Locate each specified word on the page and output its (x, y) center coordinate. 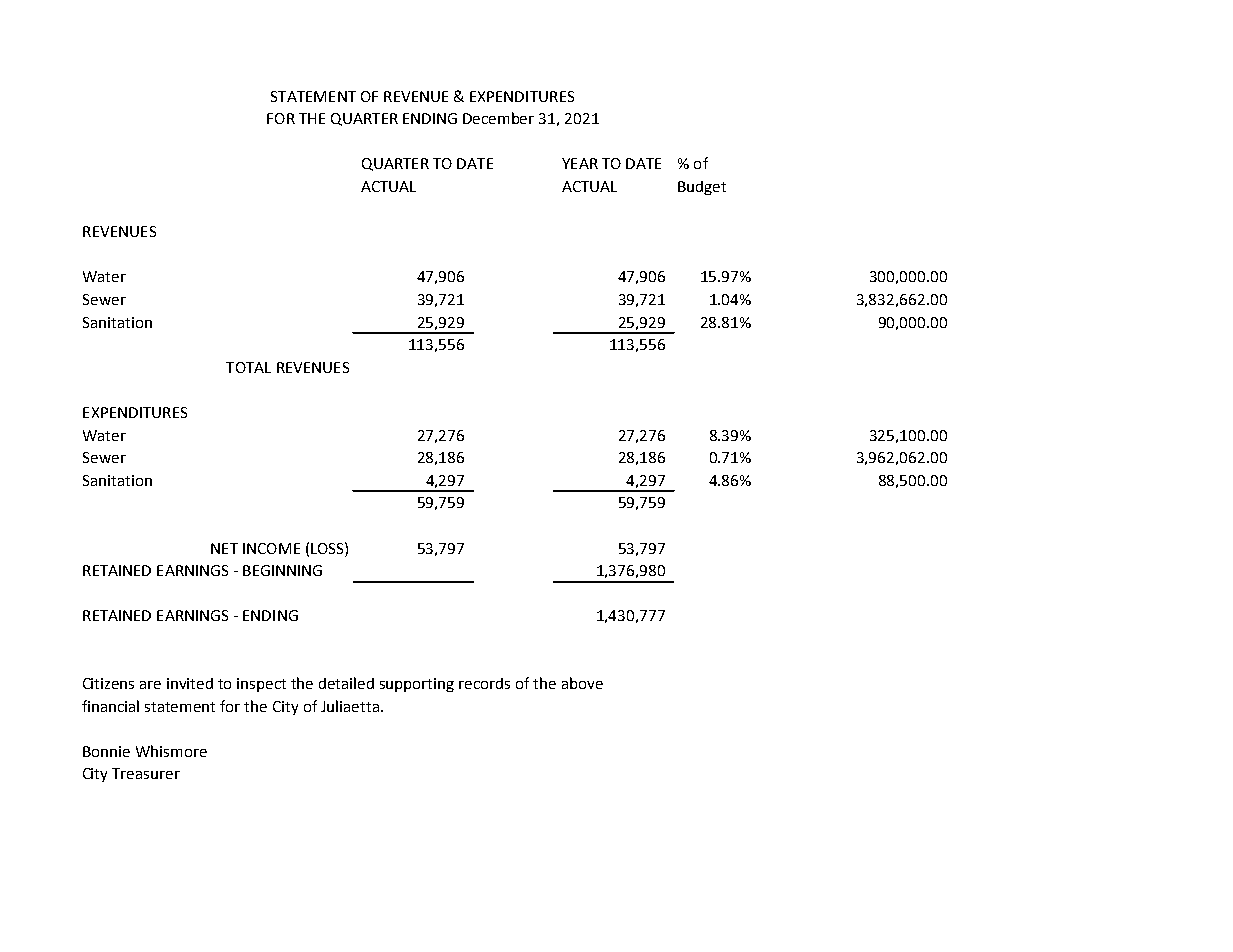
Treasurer (146, 773)
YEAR (580, 163)
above (582, 683)
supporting (417, 685)
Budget (702, 188)
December (498, 118)
